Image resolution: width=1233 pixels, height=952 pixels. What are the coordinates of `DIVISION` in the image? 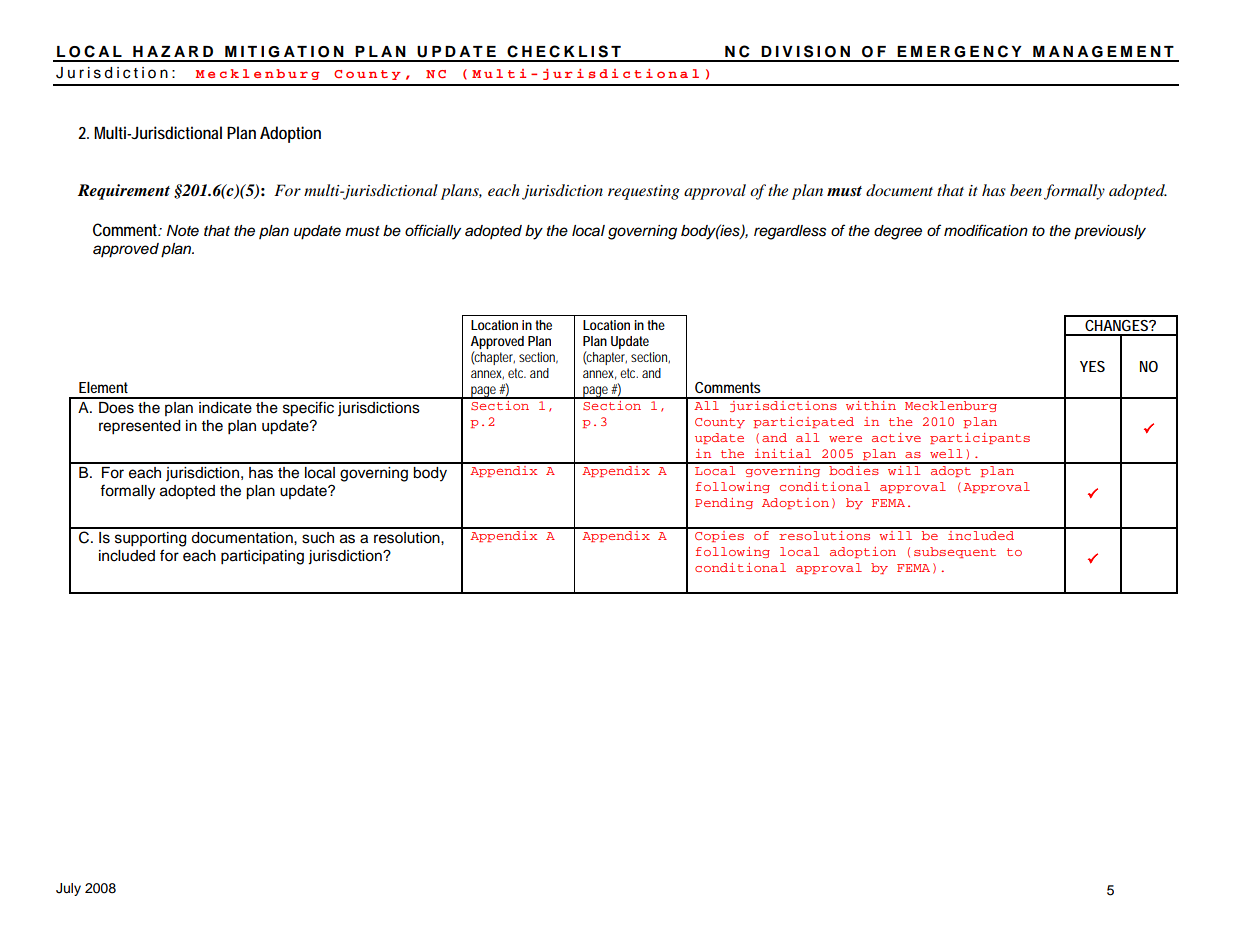 It's located at (805, 51).
